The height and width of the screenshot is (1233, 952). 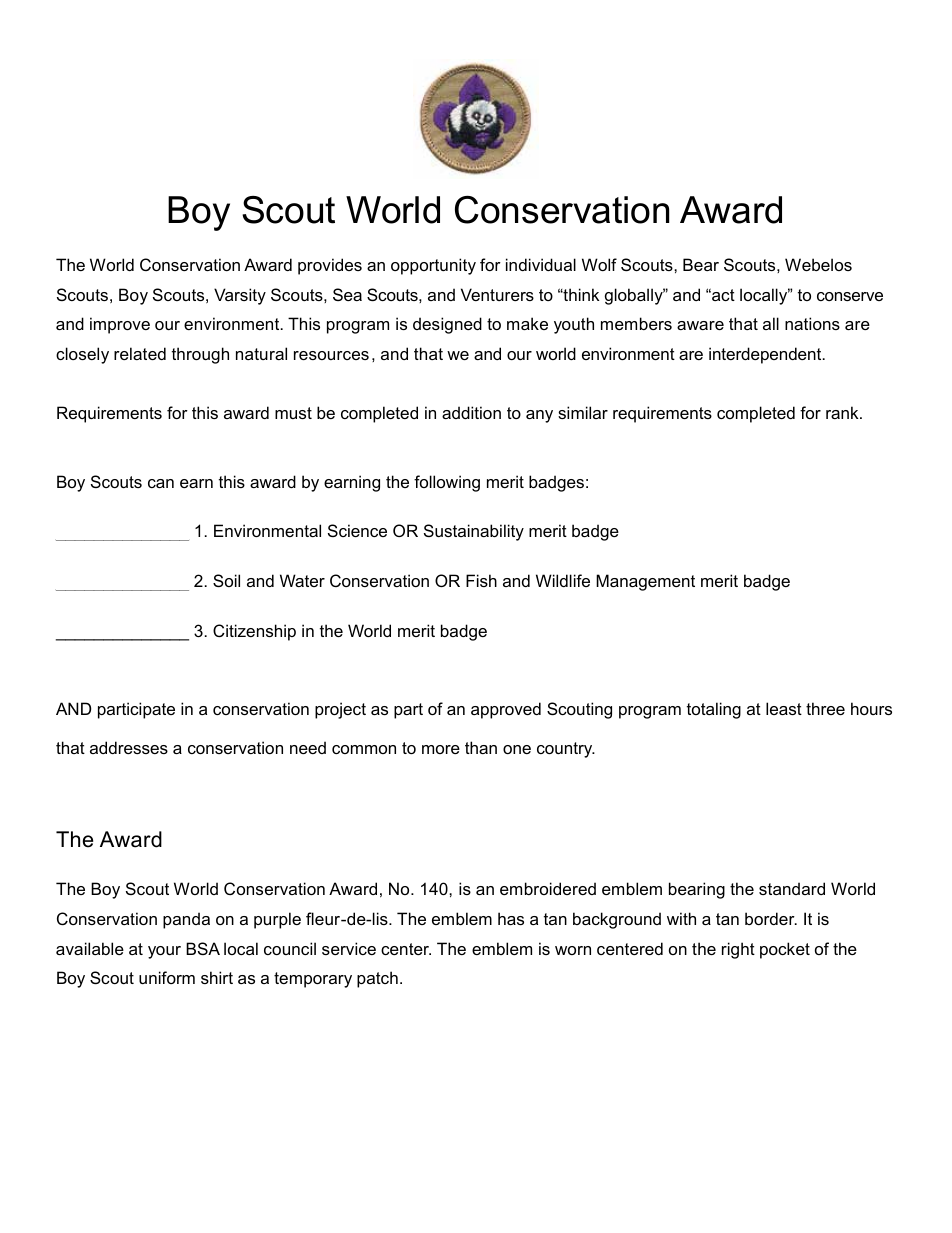 What do you see at coordinates (164, 952) in the screenshot?
I see `your` at bounding box center [164, 952].
